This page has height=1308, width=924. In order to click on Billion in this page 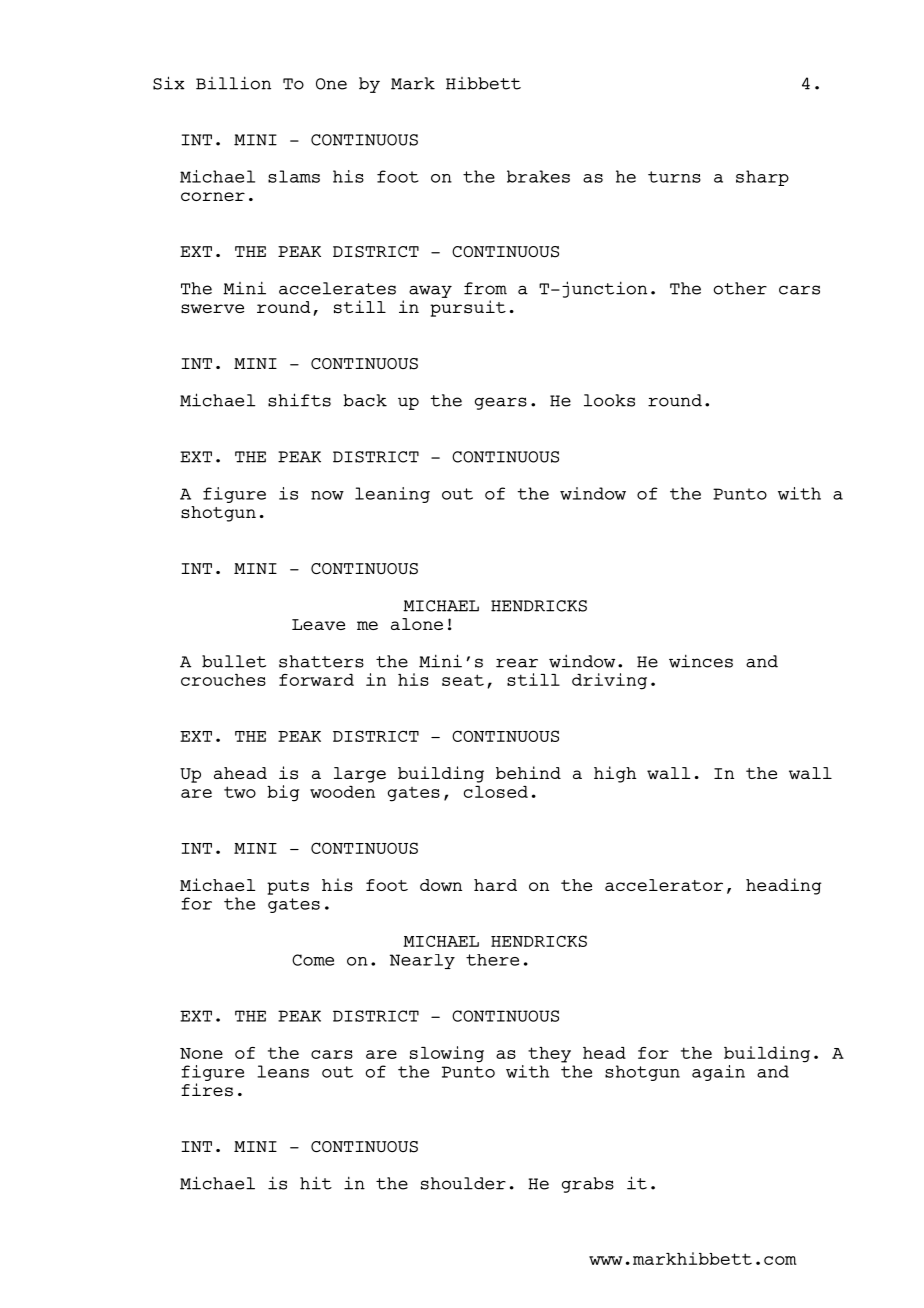, I will do `click(233, 83)`.
